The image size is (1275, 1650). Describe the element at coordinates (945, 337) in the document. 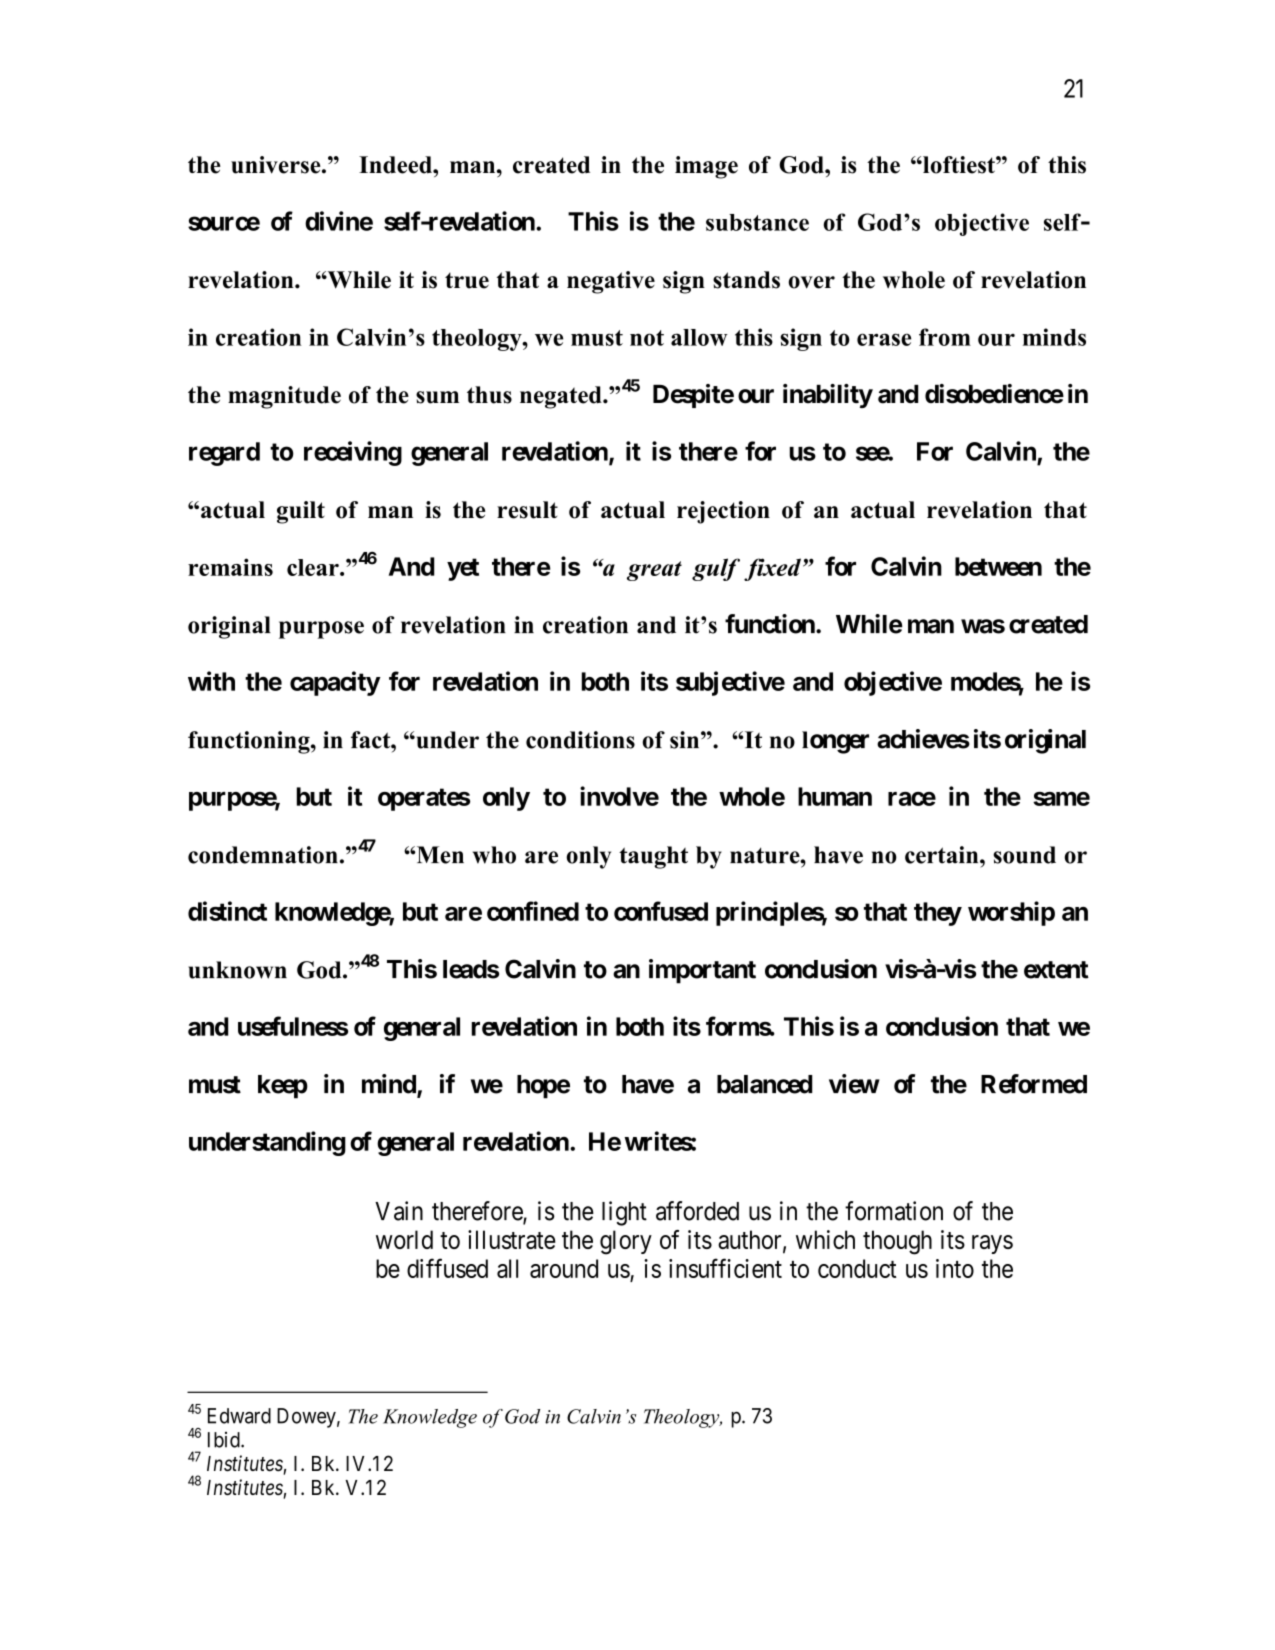

I see `from` at that location.
